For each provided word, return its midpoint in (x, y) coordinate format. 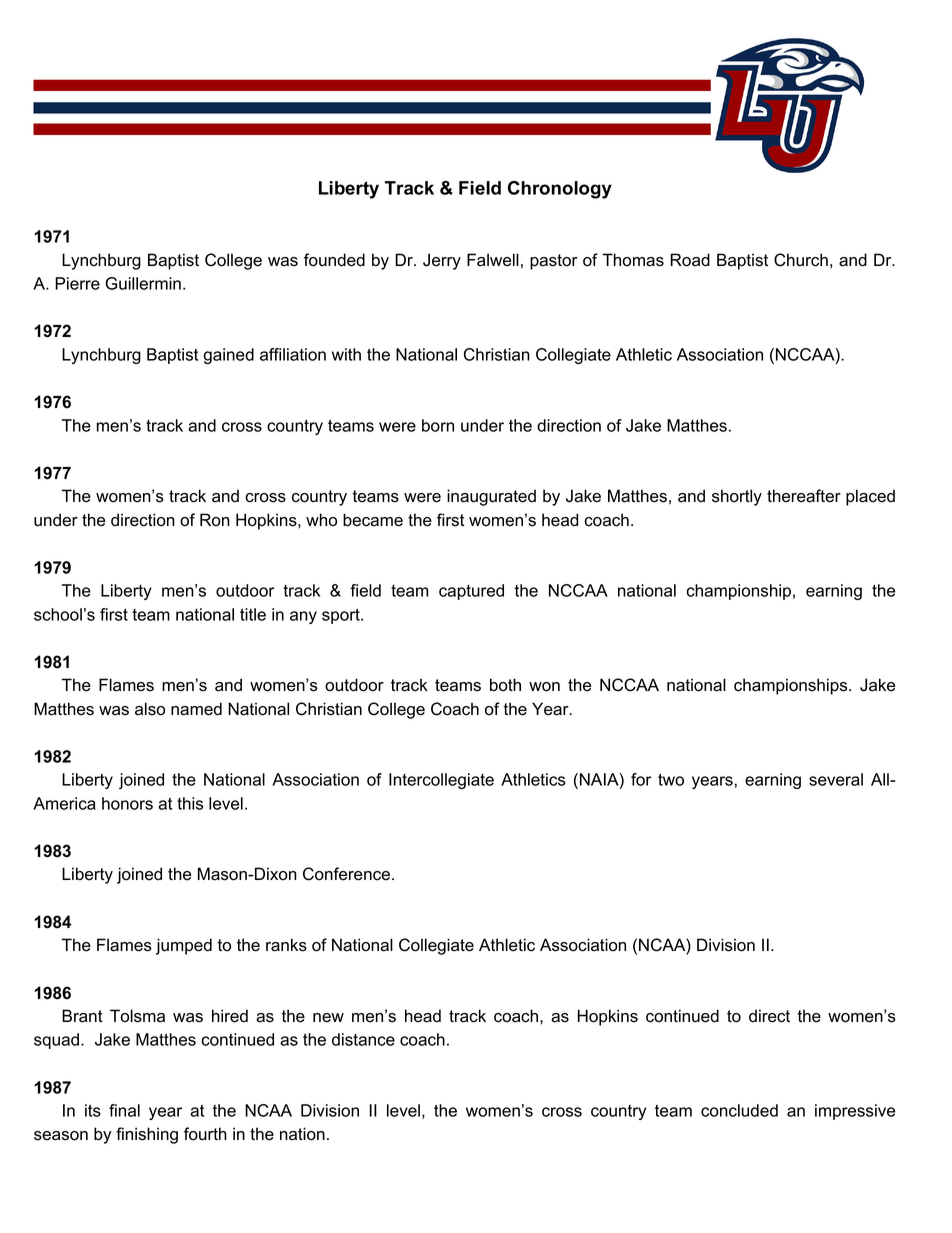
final (124, 1110)
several (836, 779)
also (150, 709)
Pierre (77, 283)
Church (801, 260)
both (505, 685)
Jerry (442, 261)
